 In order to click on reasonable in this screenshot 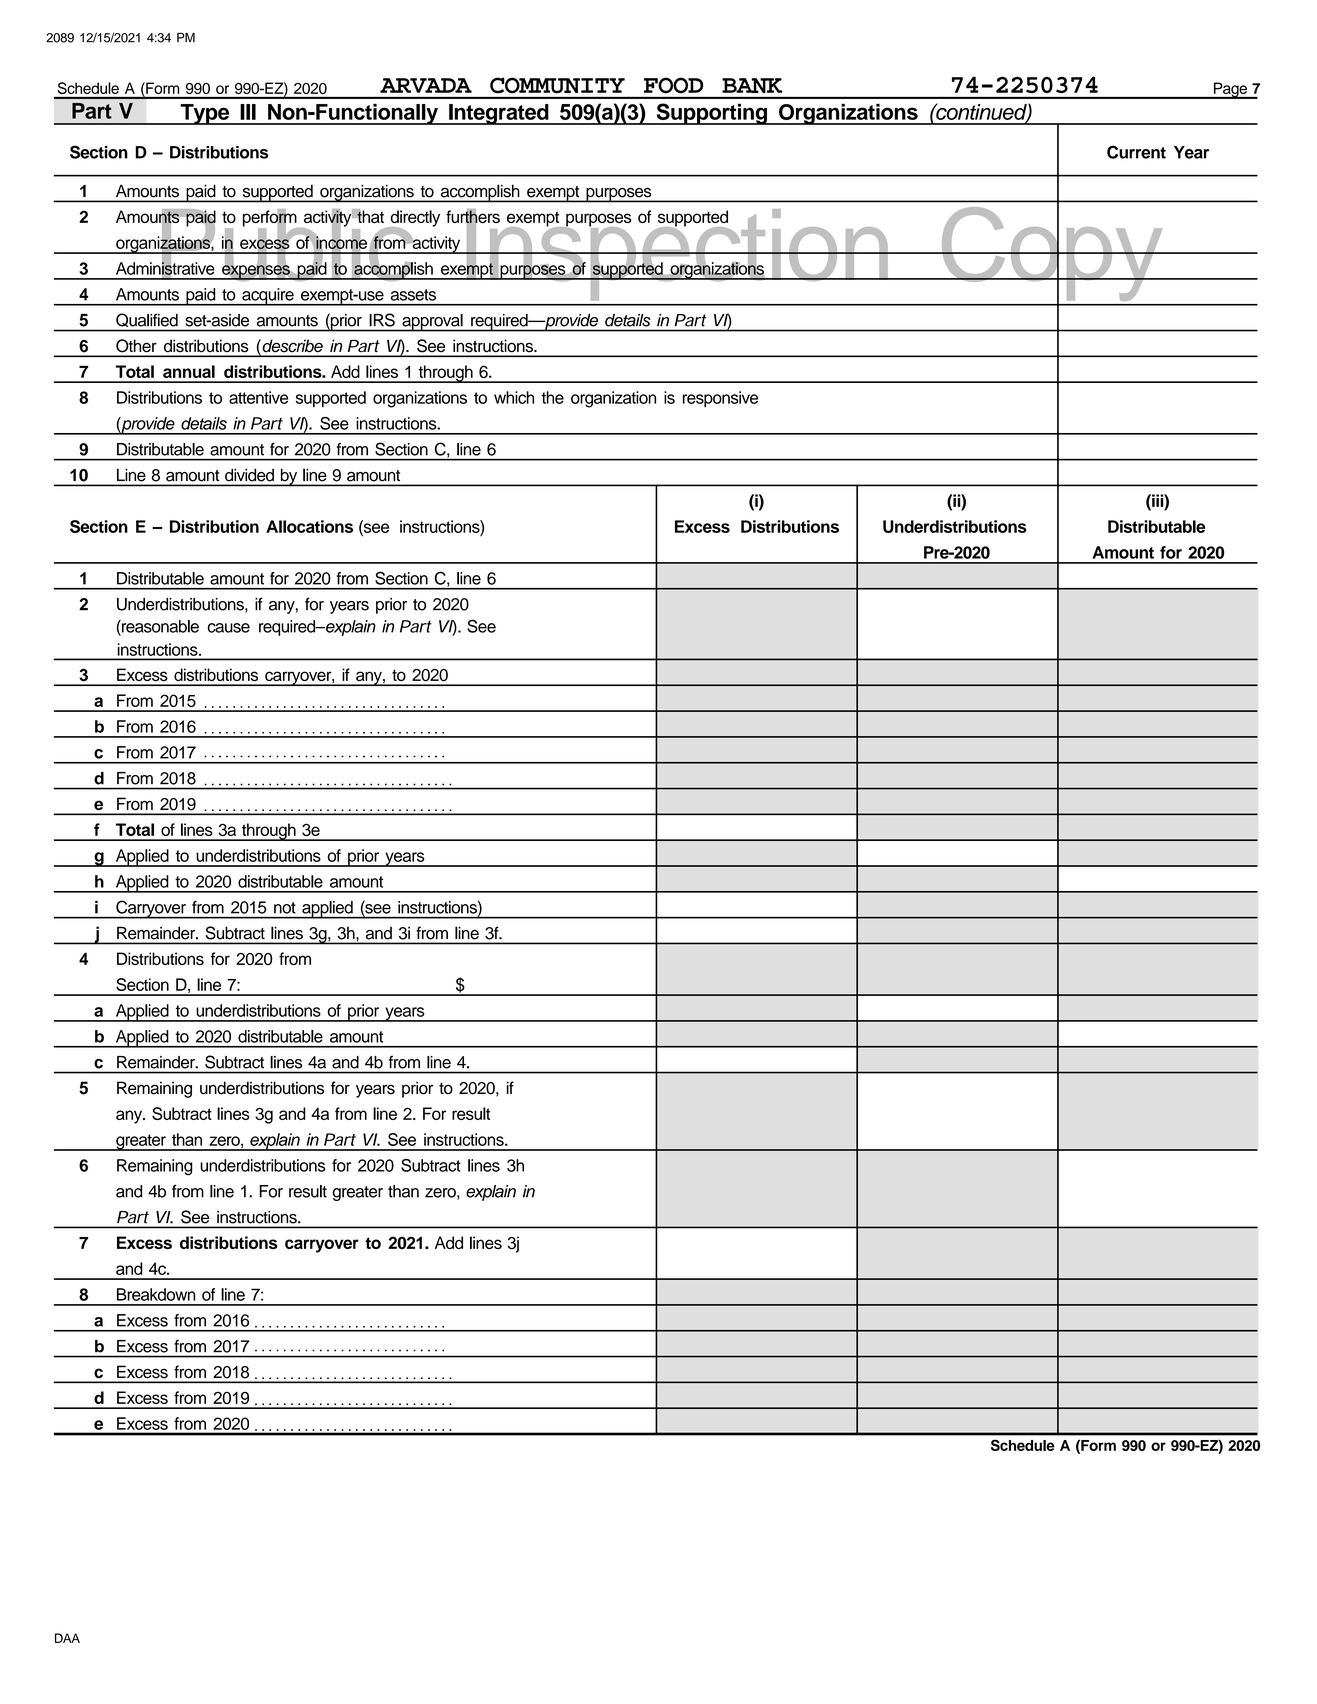, I will do `click(159, 626)`.
